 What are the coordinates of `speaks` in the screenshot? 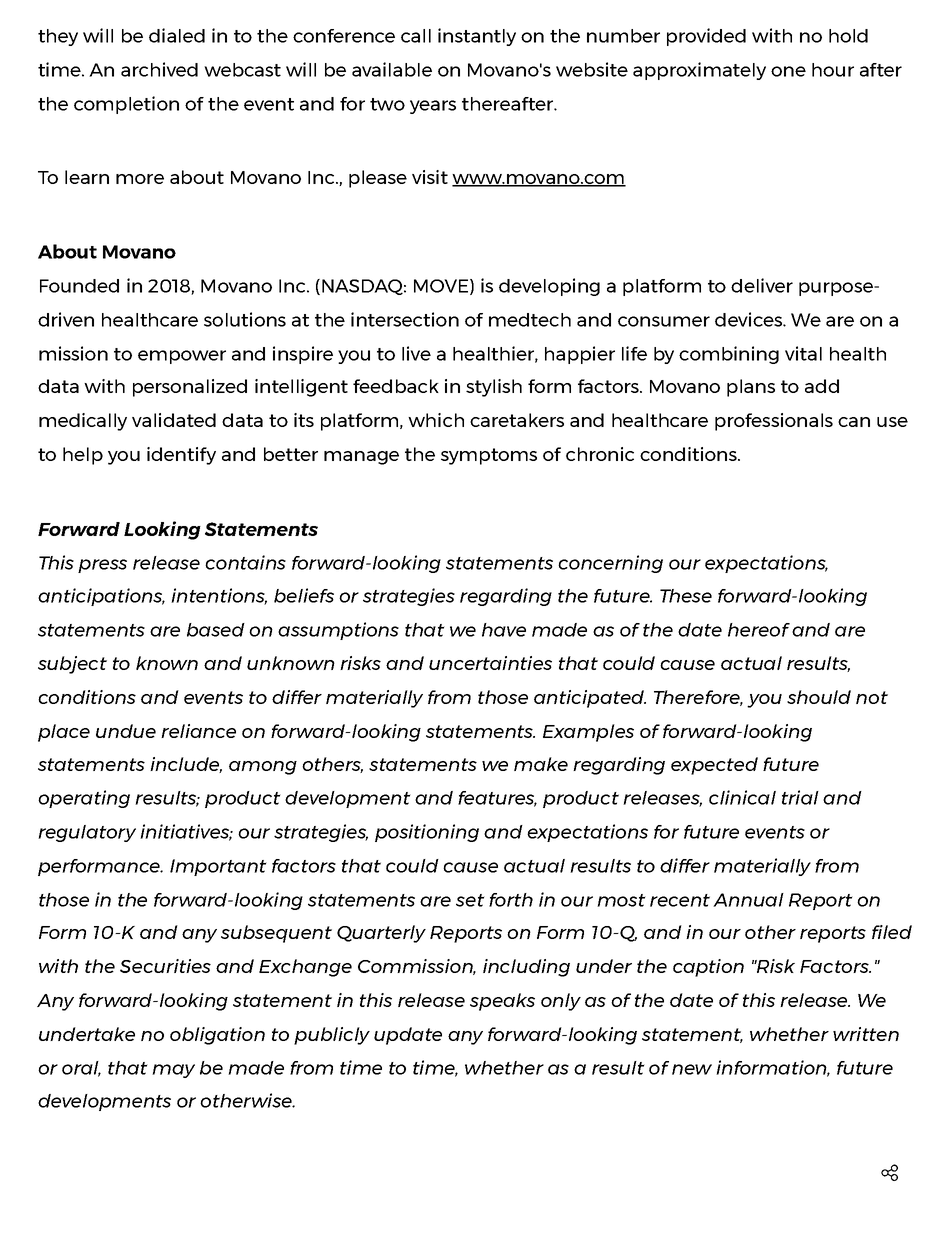 It's located at (502, 1002).
